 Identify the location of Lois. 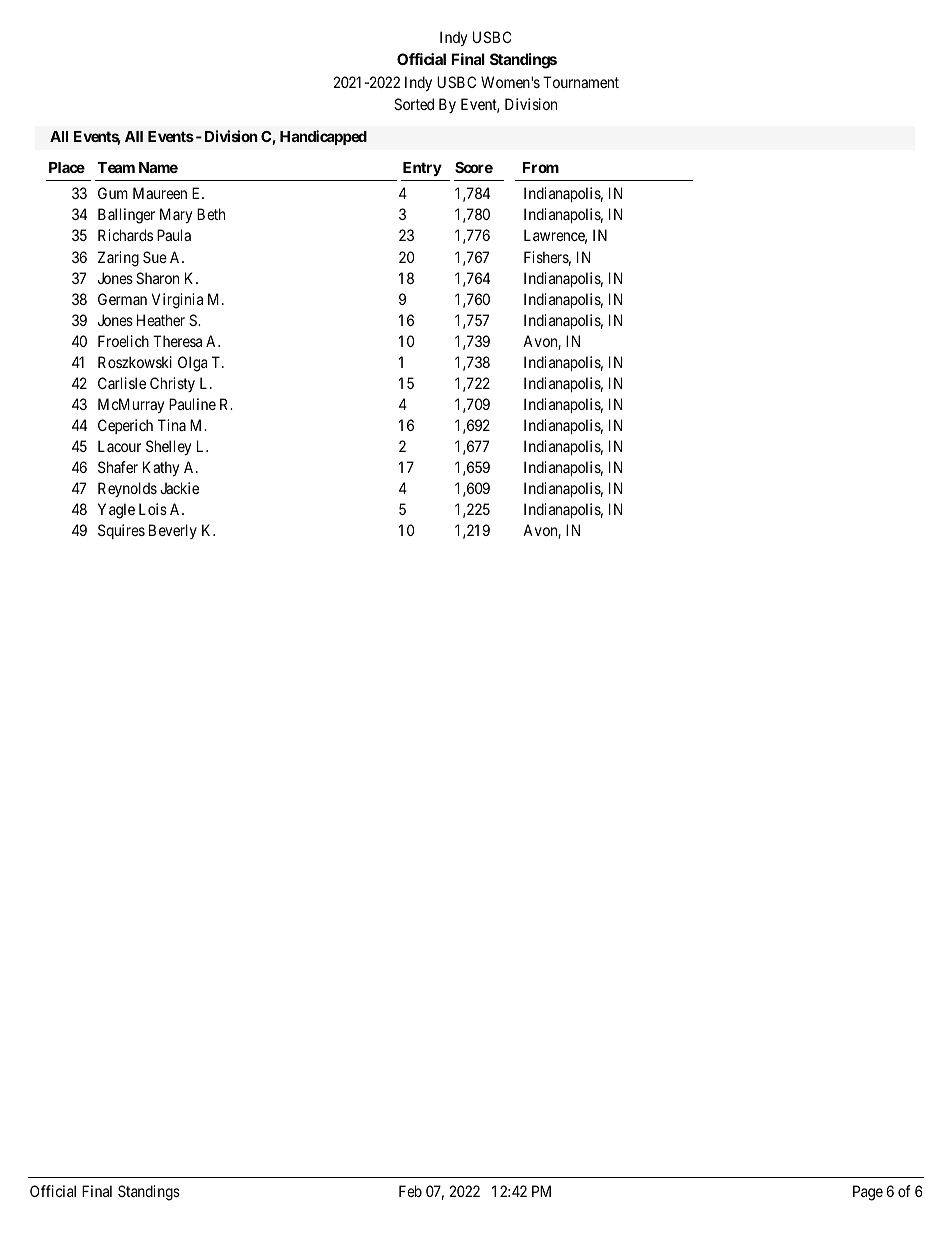
(153, 509).
